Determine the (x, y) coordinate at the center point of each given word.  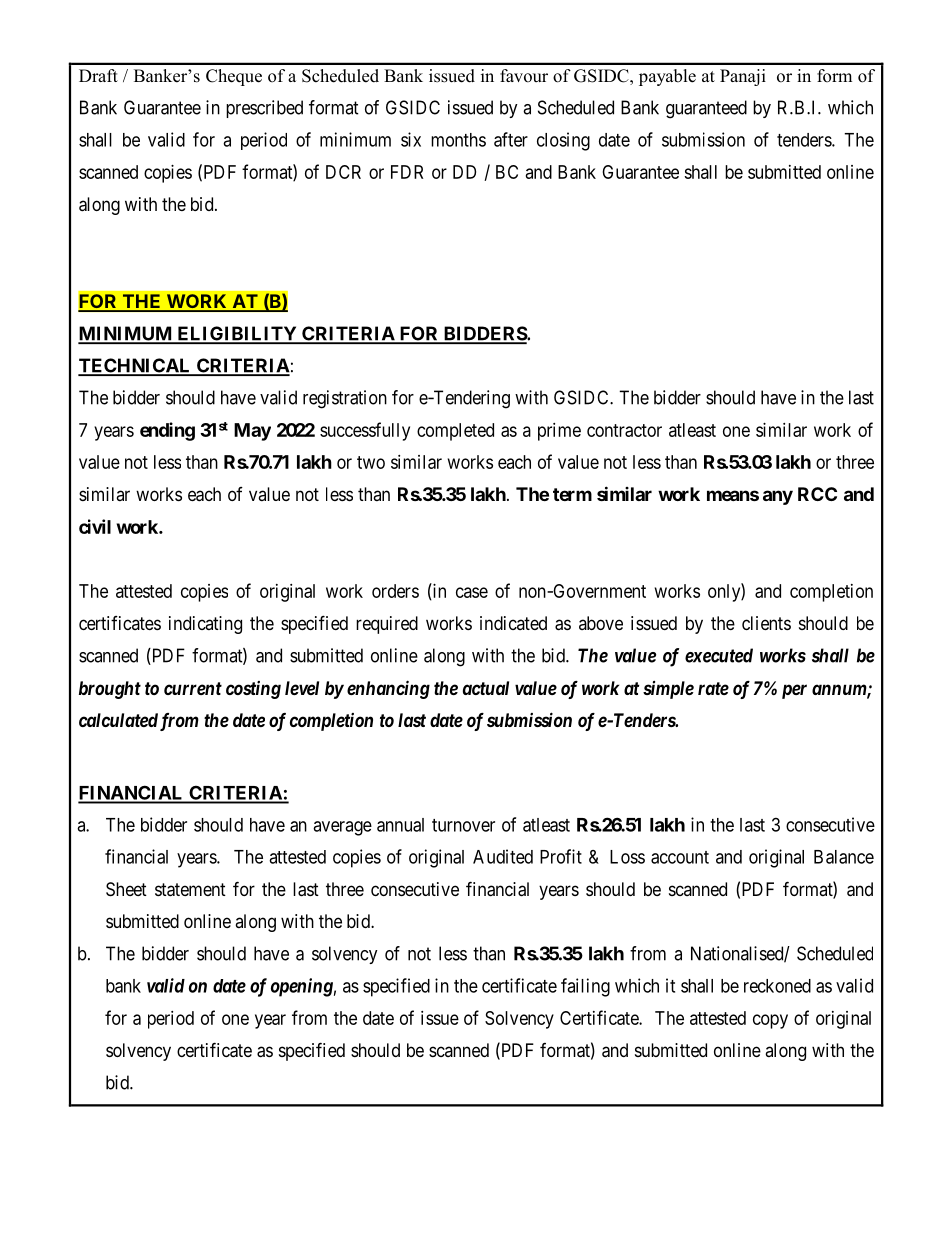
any (778, 497)
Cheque (234, 77)
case (472, 592)
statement (190, 890)
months (458, 140)
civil (95, 526)
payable (667, 77)
